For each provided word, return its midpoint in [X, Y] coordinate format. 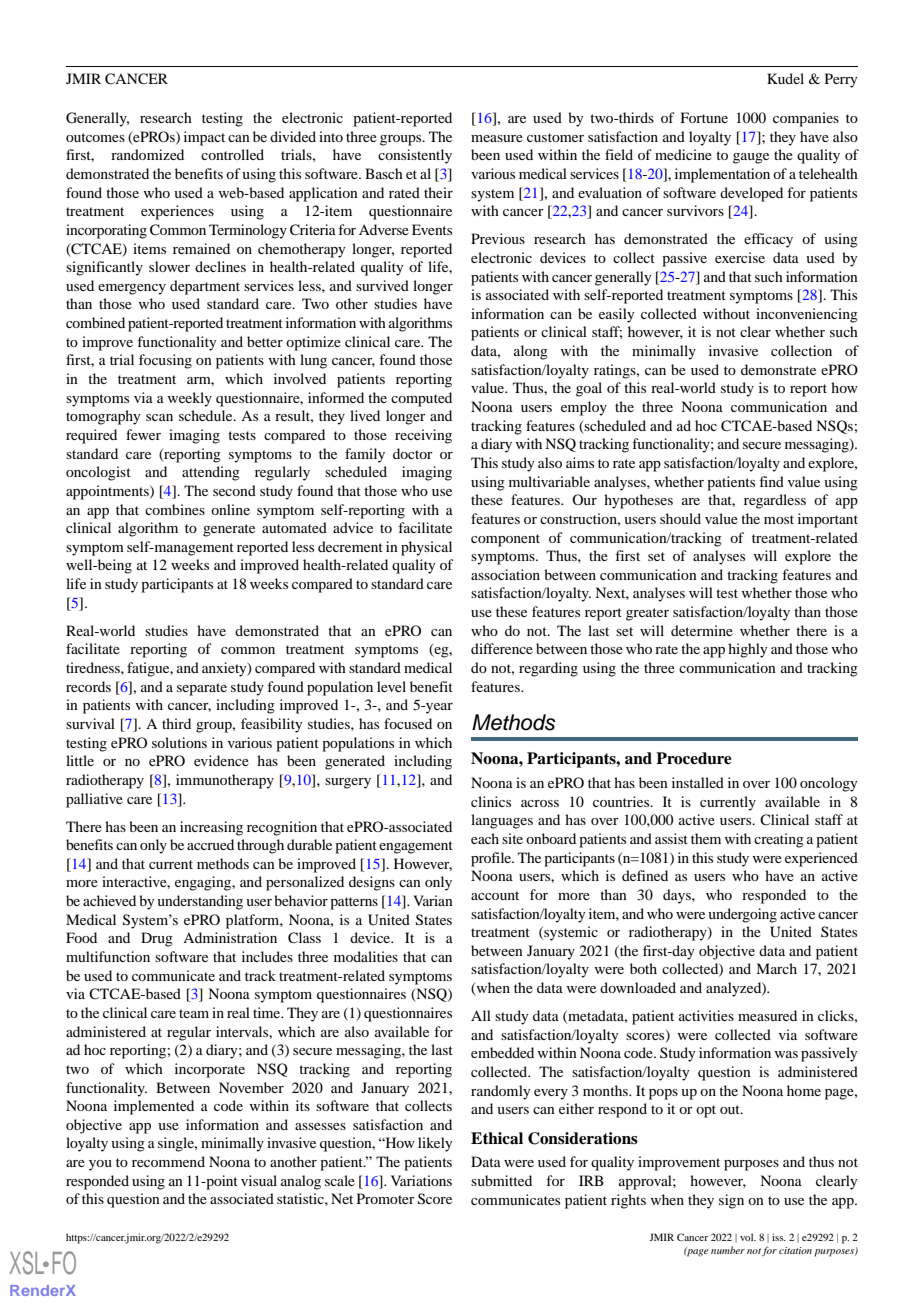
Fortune [704, 117]
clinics [491, 801]
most [779, 519]
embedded [502, 1052]
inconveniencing [807, 315]
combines [175, 509]
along [531, 352]
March [776, 968]
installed [698, 782]
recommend [168, 1161]
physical [426, 548]
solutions [179, 742]
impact [204, 138]
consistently [415, 156]
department [205, 287]
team [194, 1013]
